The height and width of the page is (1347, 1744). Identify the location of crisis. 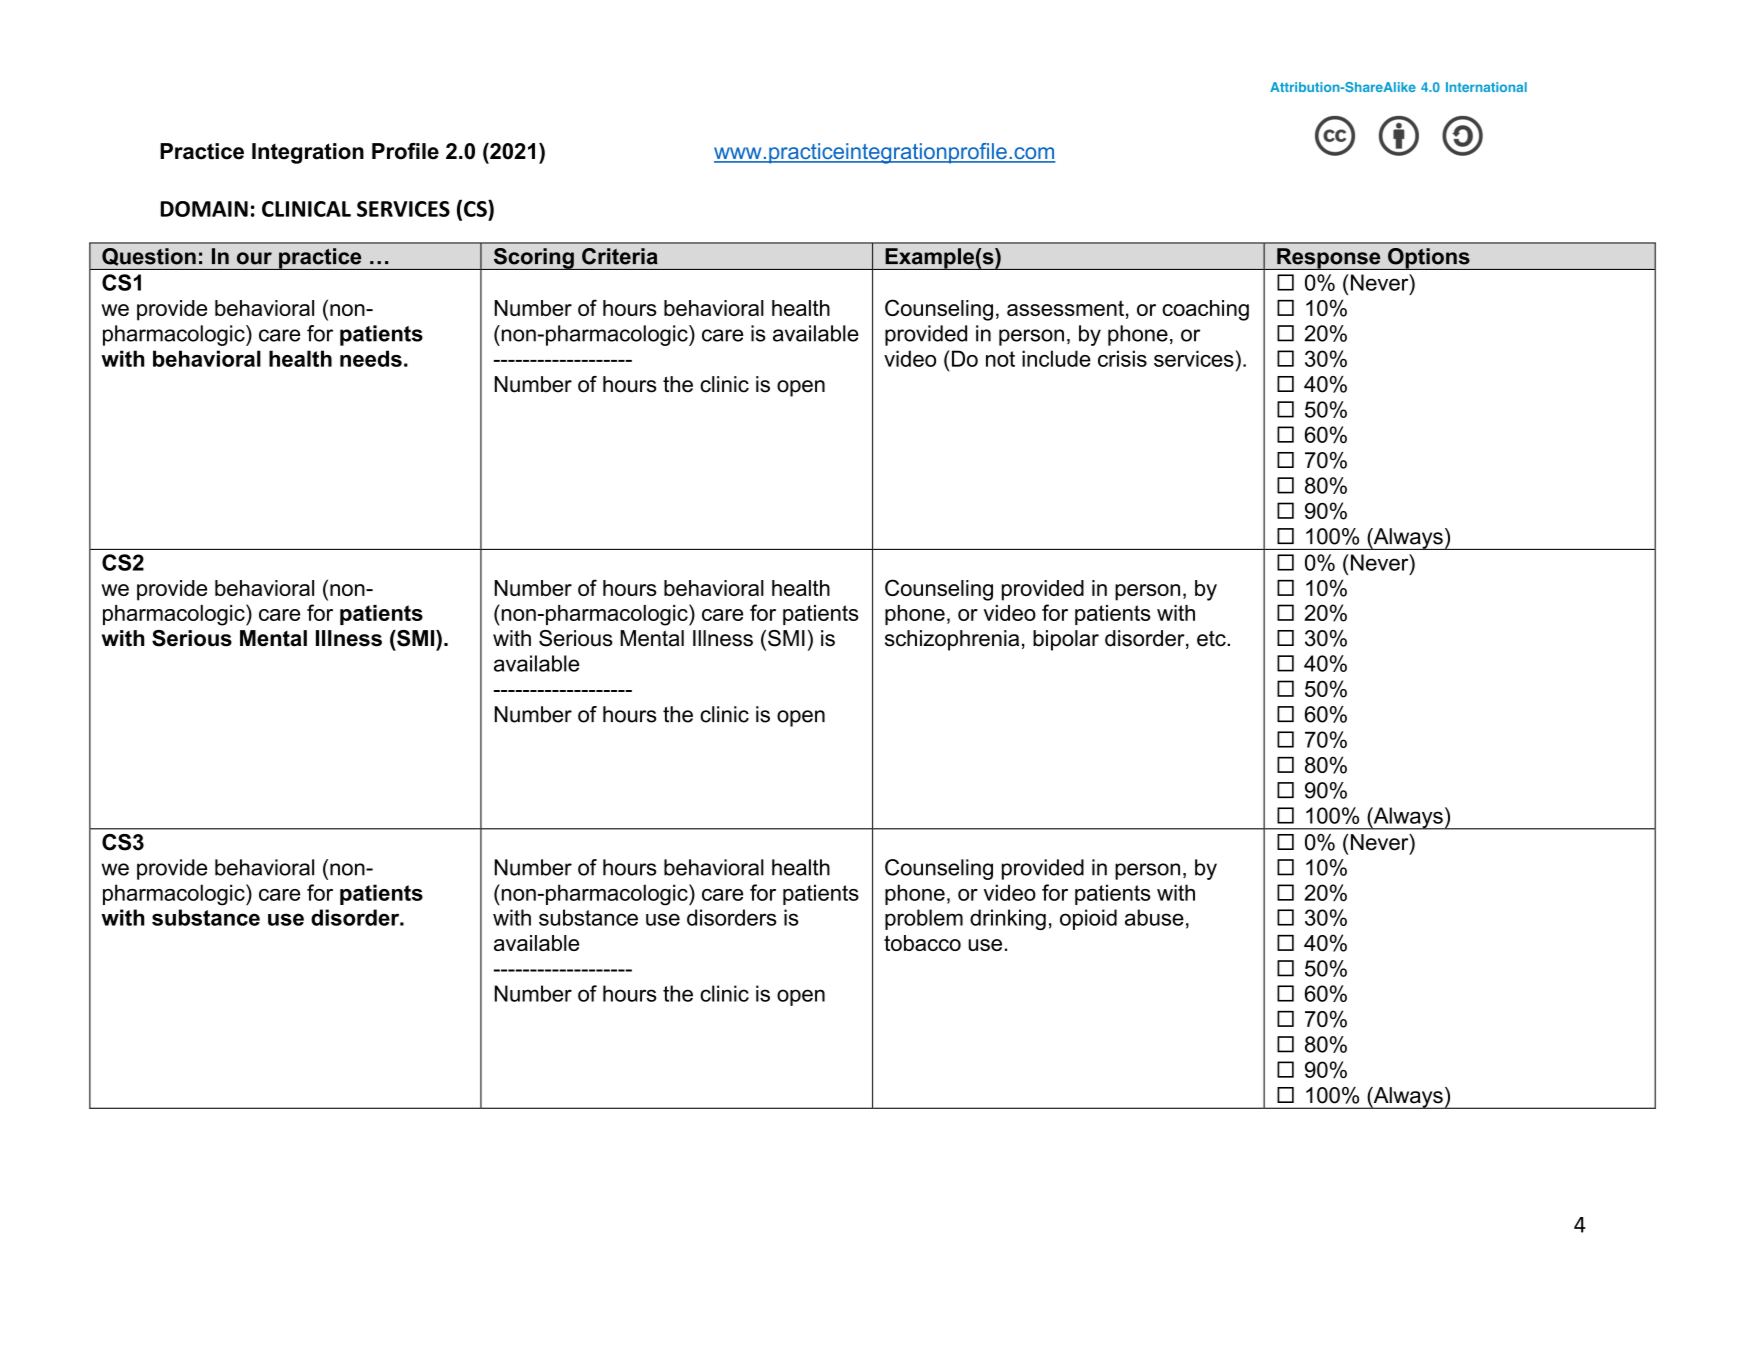
(1122, 358).
